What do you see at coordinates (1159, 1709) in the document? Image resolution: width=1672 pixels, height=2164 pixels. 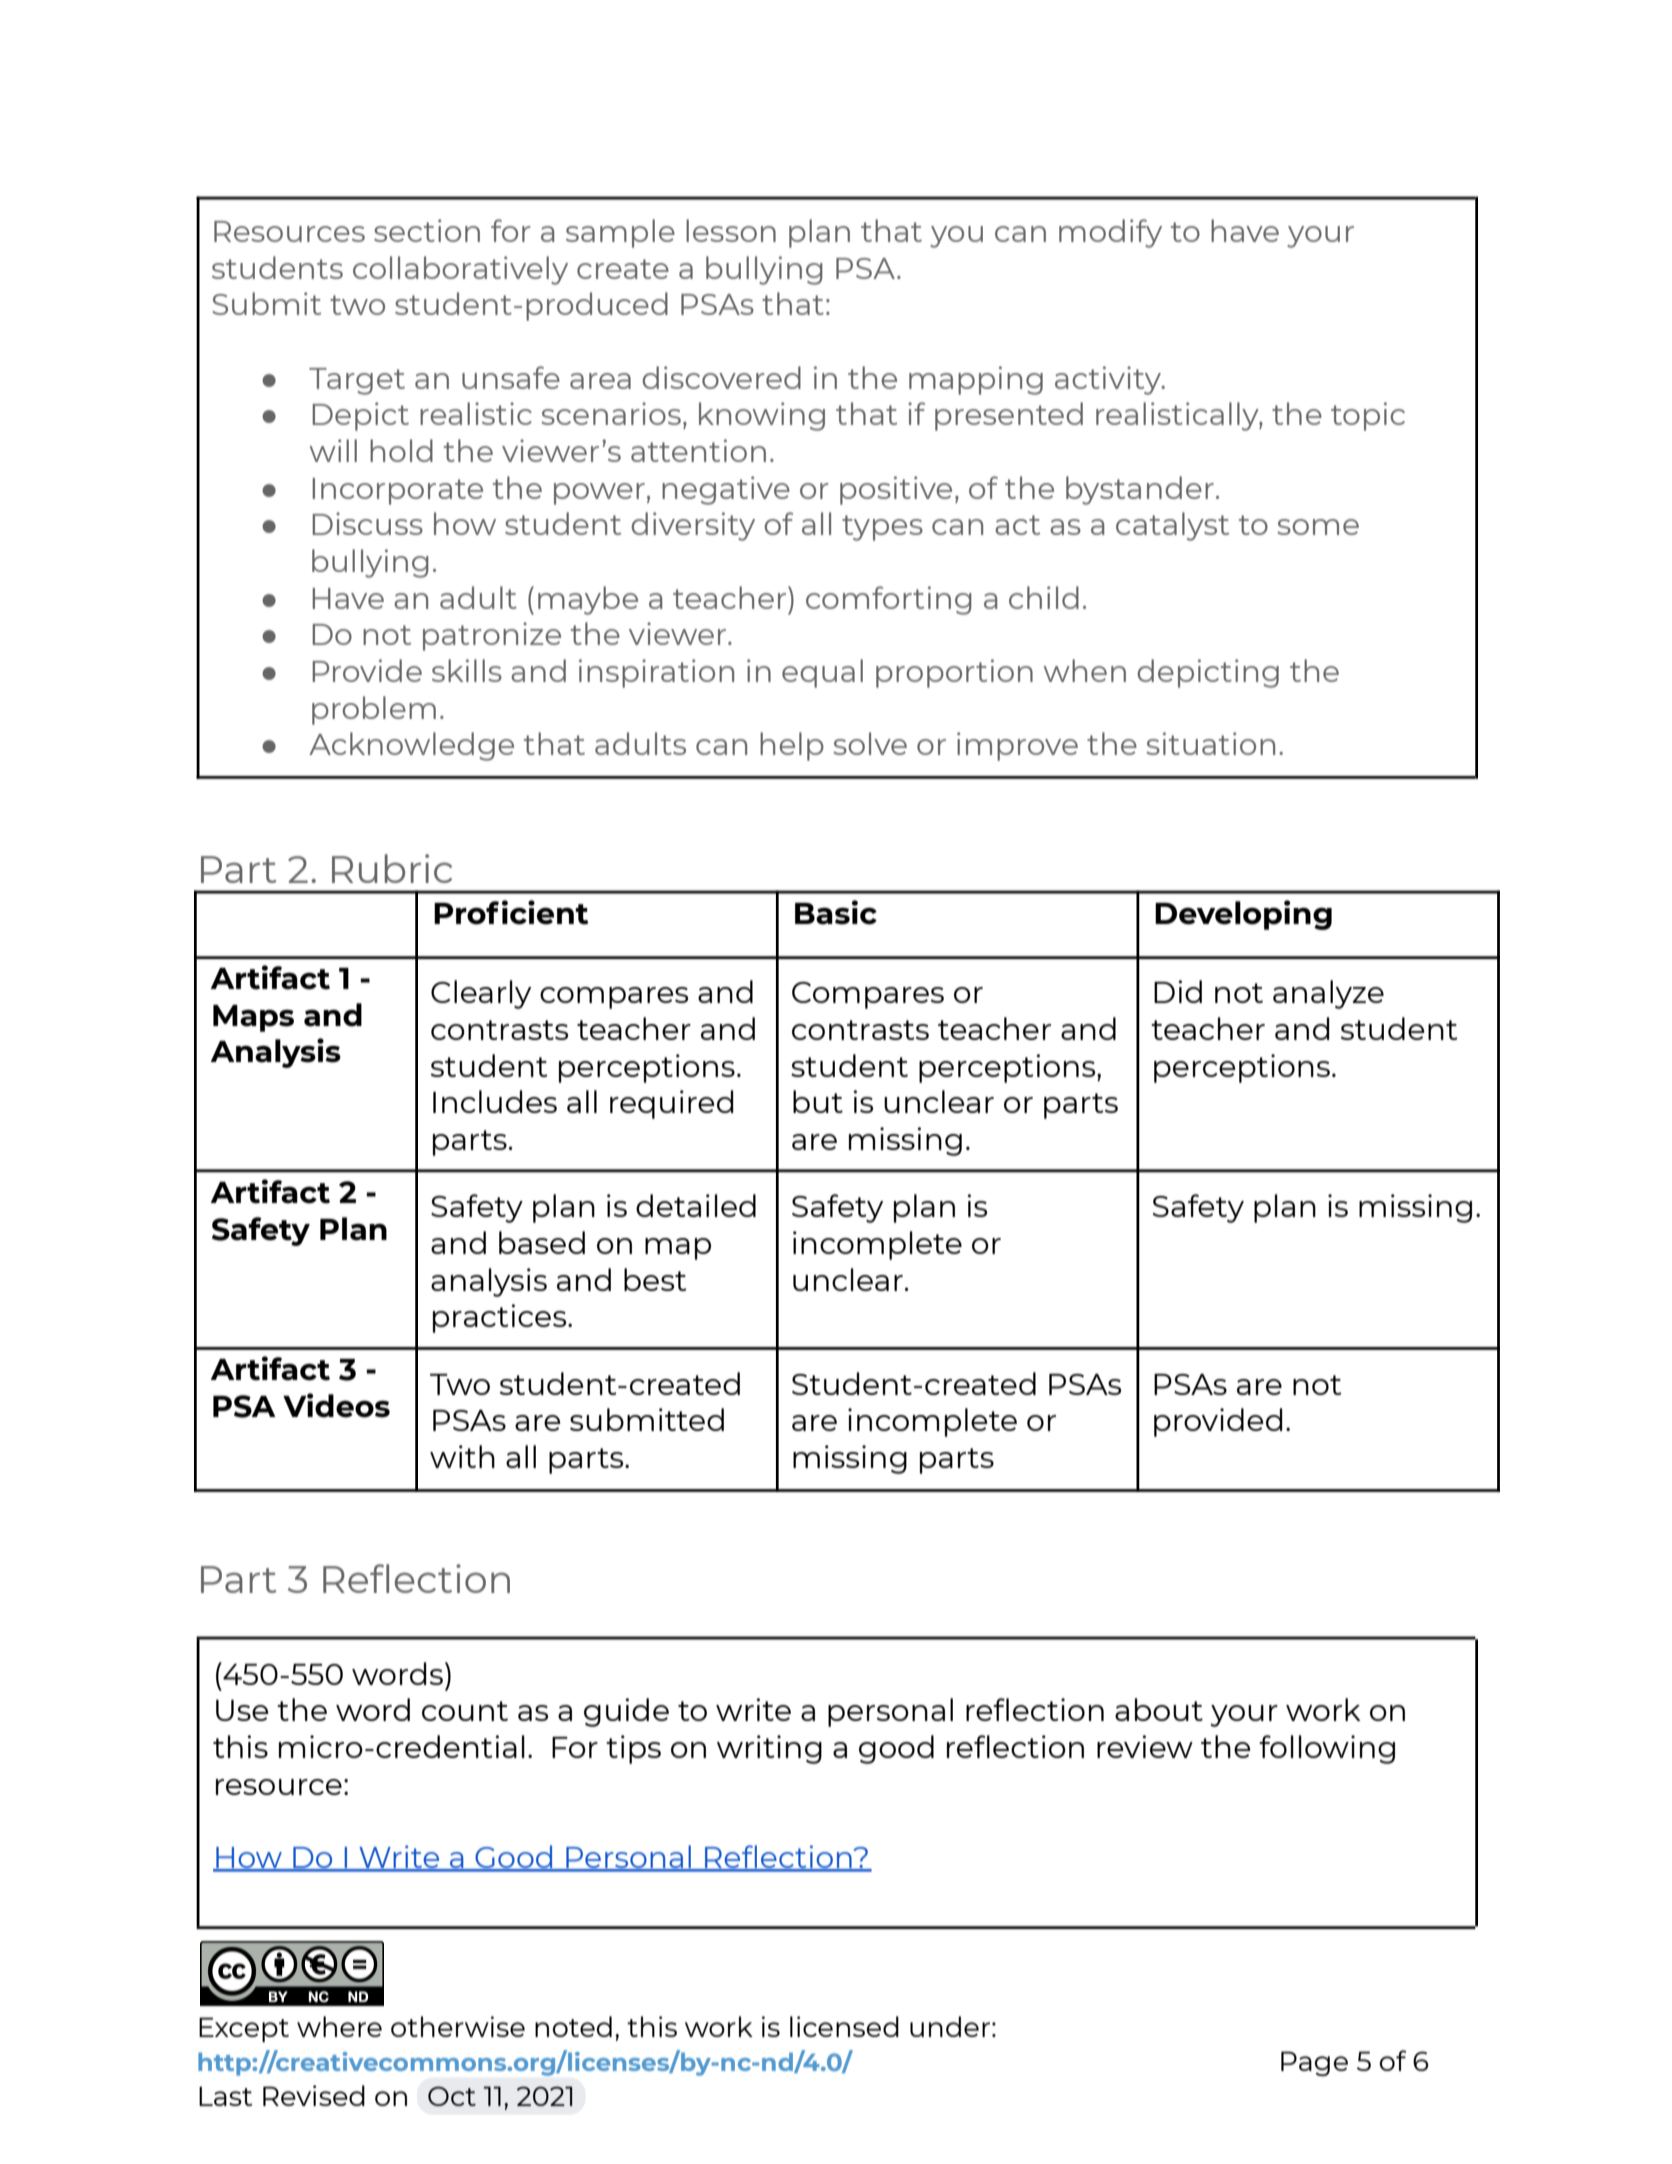 I see `about` at bounding box center [1159, 1709].
